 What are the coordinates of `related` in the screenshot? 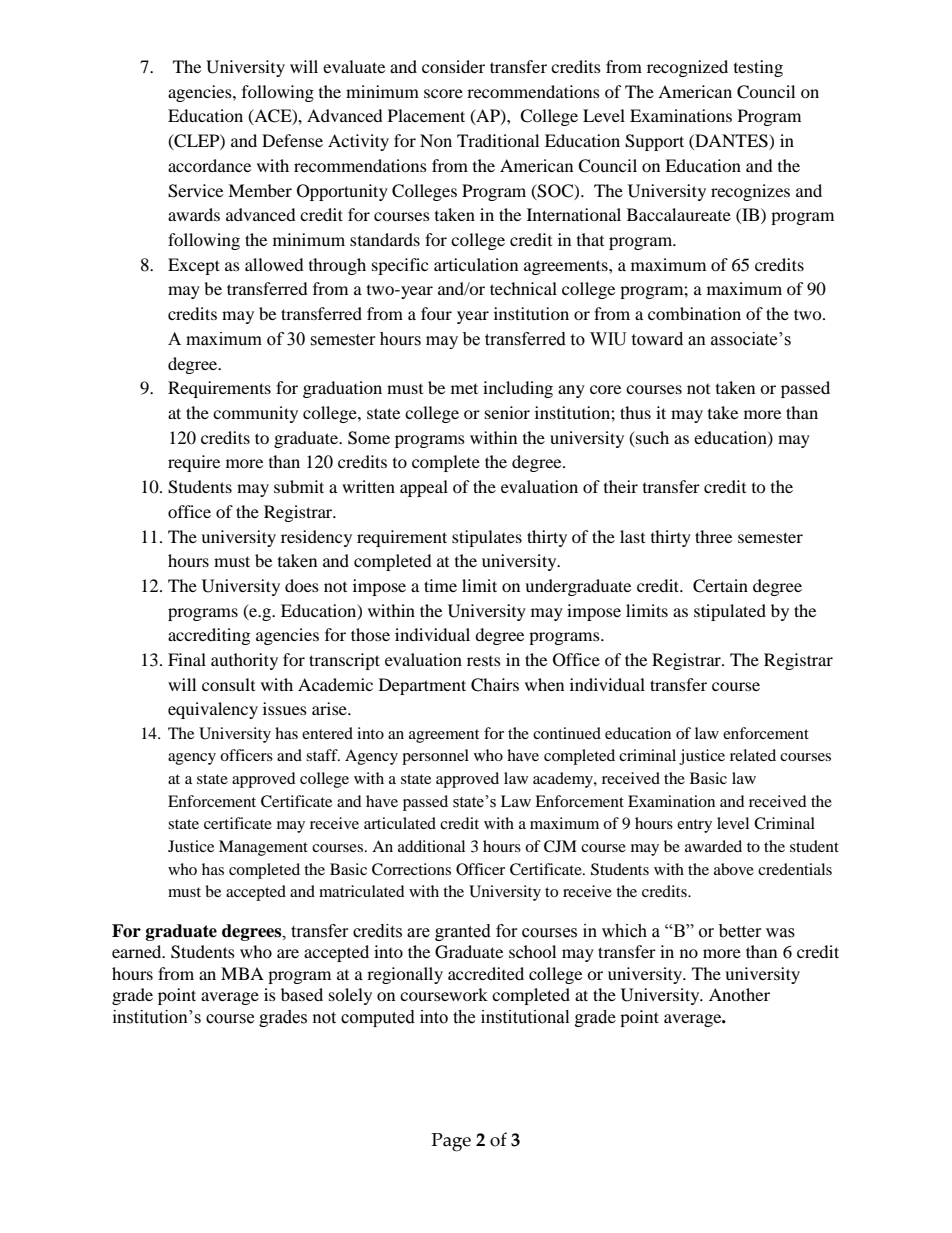 It's located at (753, 755).
